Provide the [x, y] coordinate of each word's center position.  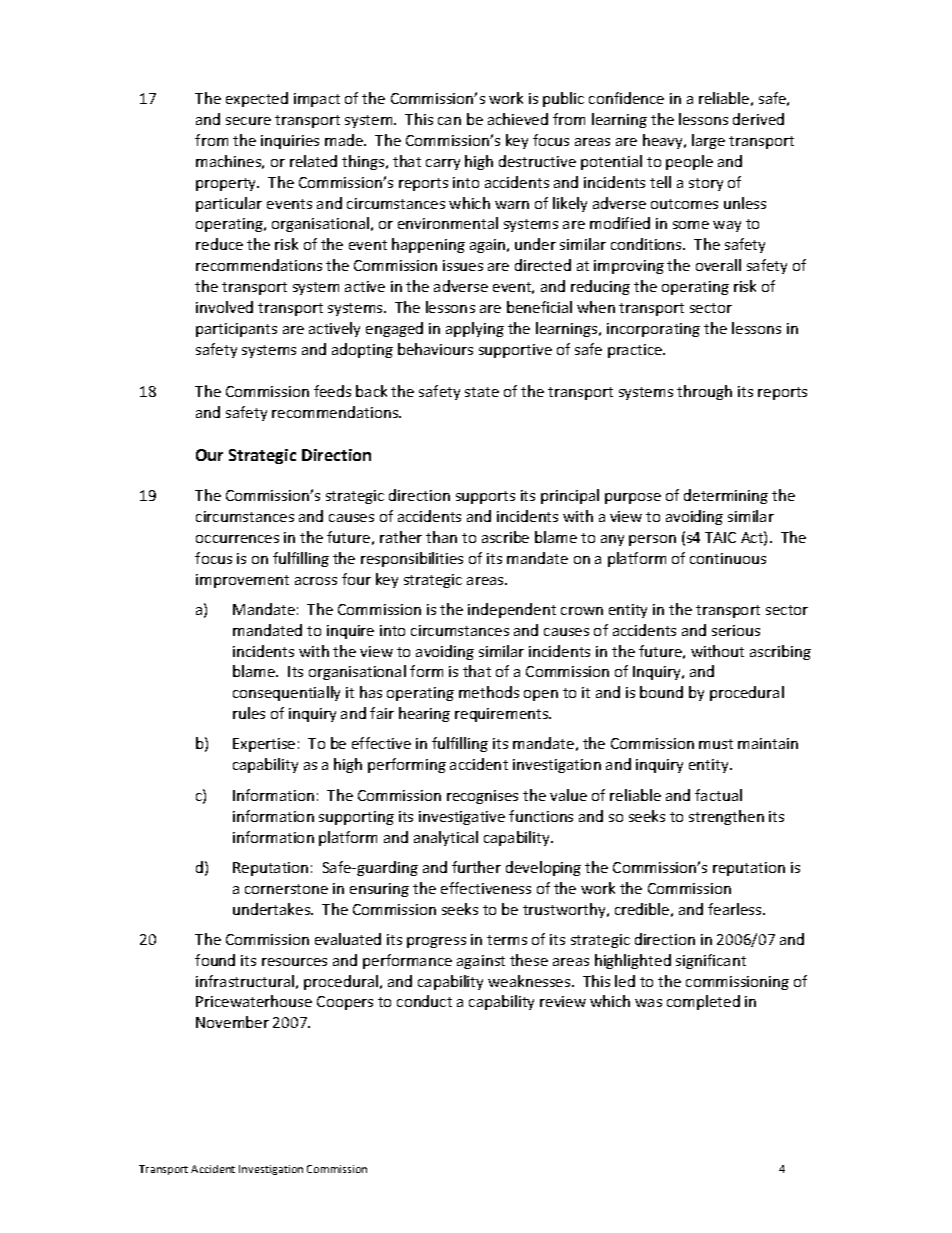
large [708, 141]
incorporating [653, 330]
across [316, 581]
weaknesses [530, 981]
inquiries [290, 142]
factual [718, 795]
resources [294, 962]
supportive [515, 351]
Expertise [264, 745]
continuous [728, 558]
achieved [518, 119]
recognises [482, 797]
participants [236, 330]
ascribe [505, 537]
